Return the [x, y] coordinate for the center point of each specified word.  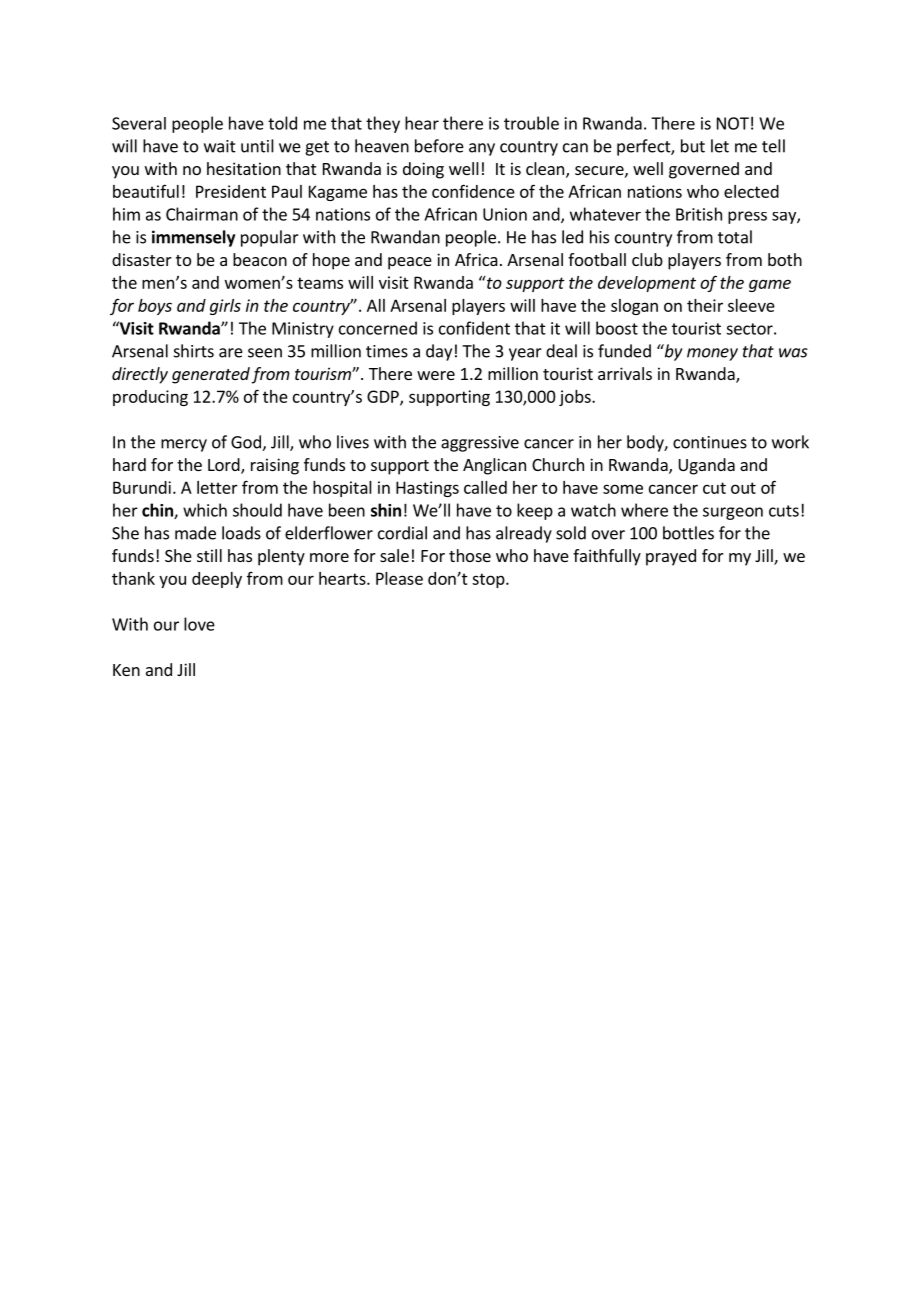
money [712, 354]
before [439, 146]
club [647, 259]
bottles [688, 533]
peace [410, 263]
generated [211, 375]
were [436, 375]
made [195, 533]
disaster [142, 259]
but [693, 146]
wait [220, 146]
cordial [402, 533]
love [199, 624]
